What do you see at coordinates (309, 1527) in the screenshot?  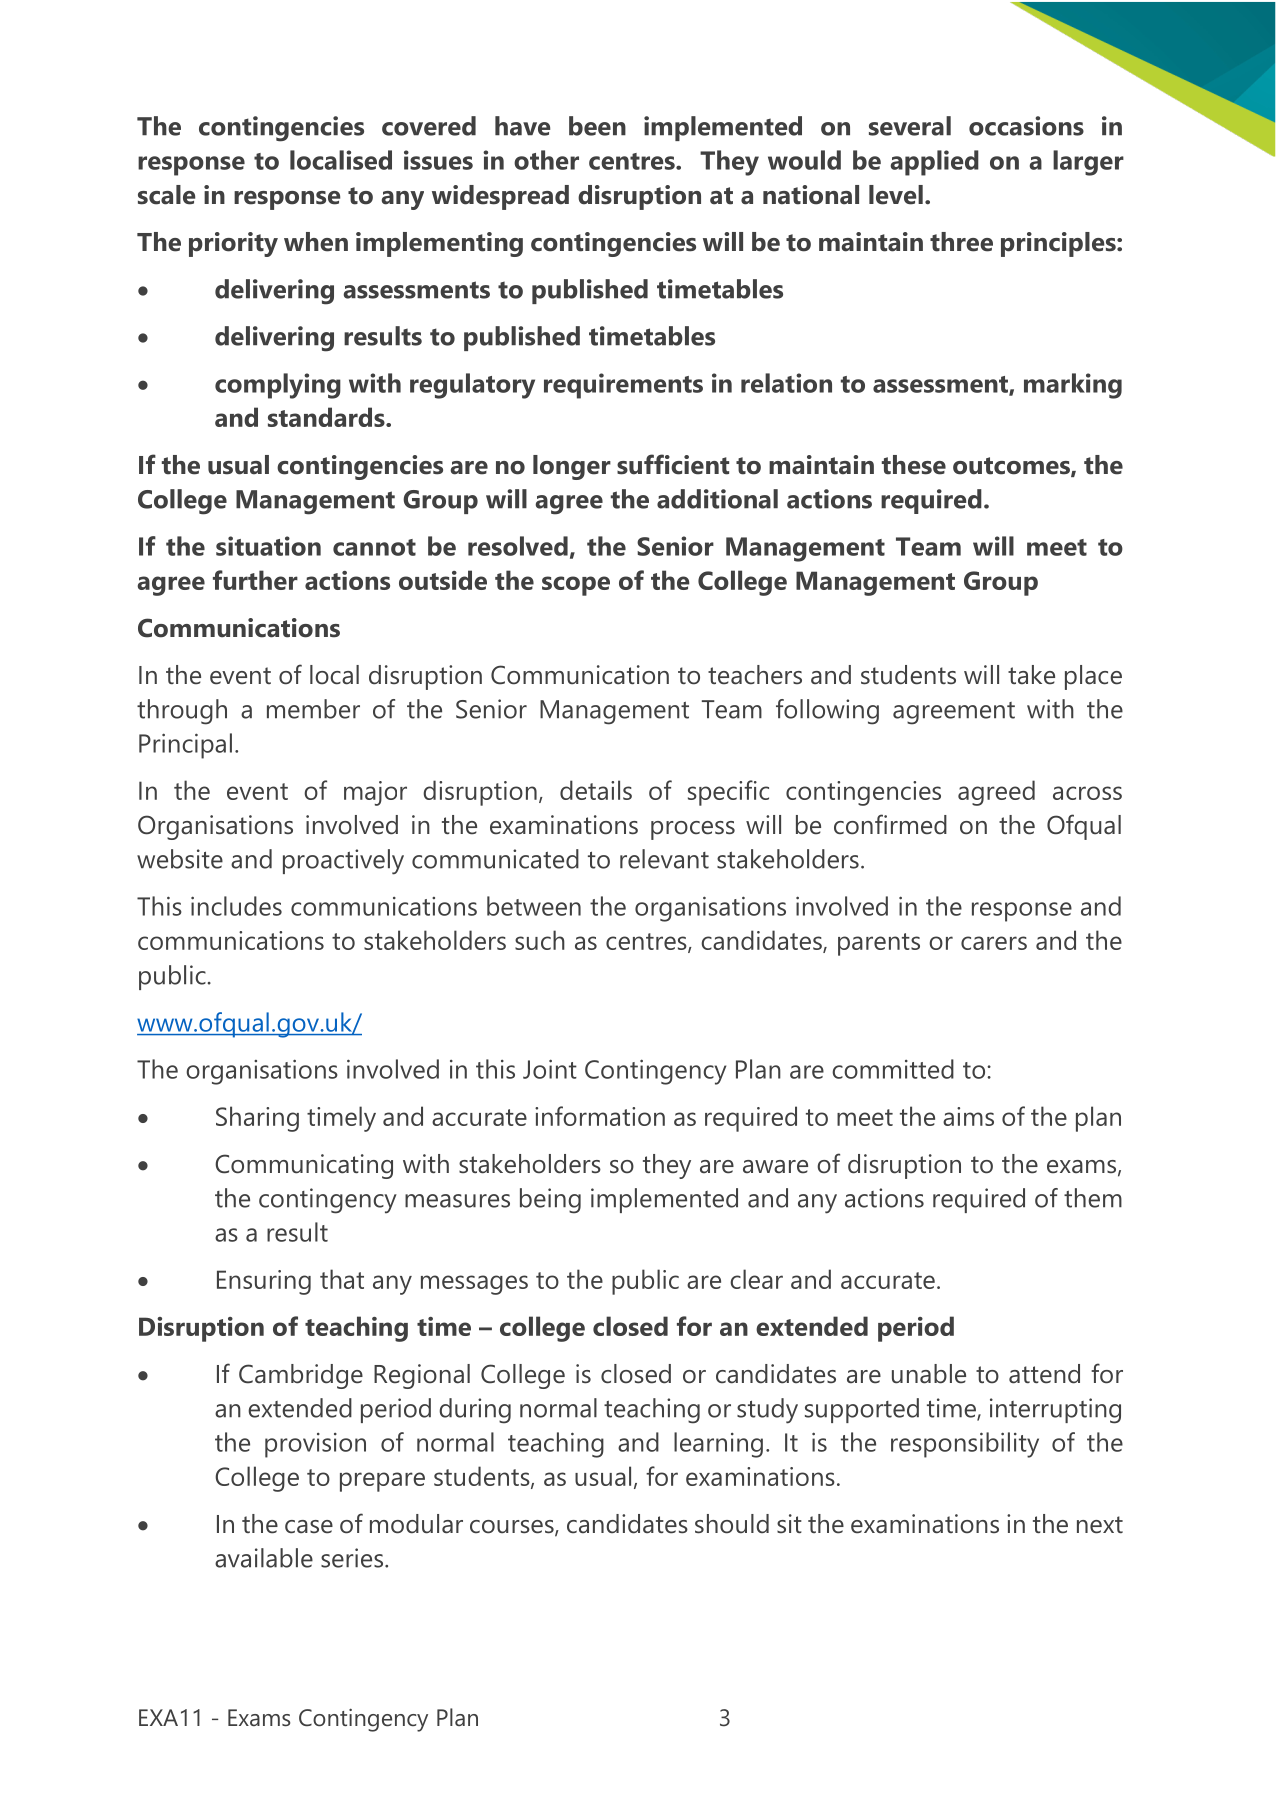 I see `case` at bounding box center [309, 1527].
